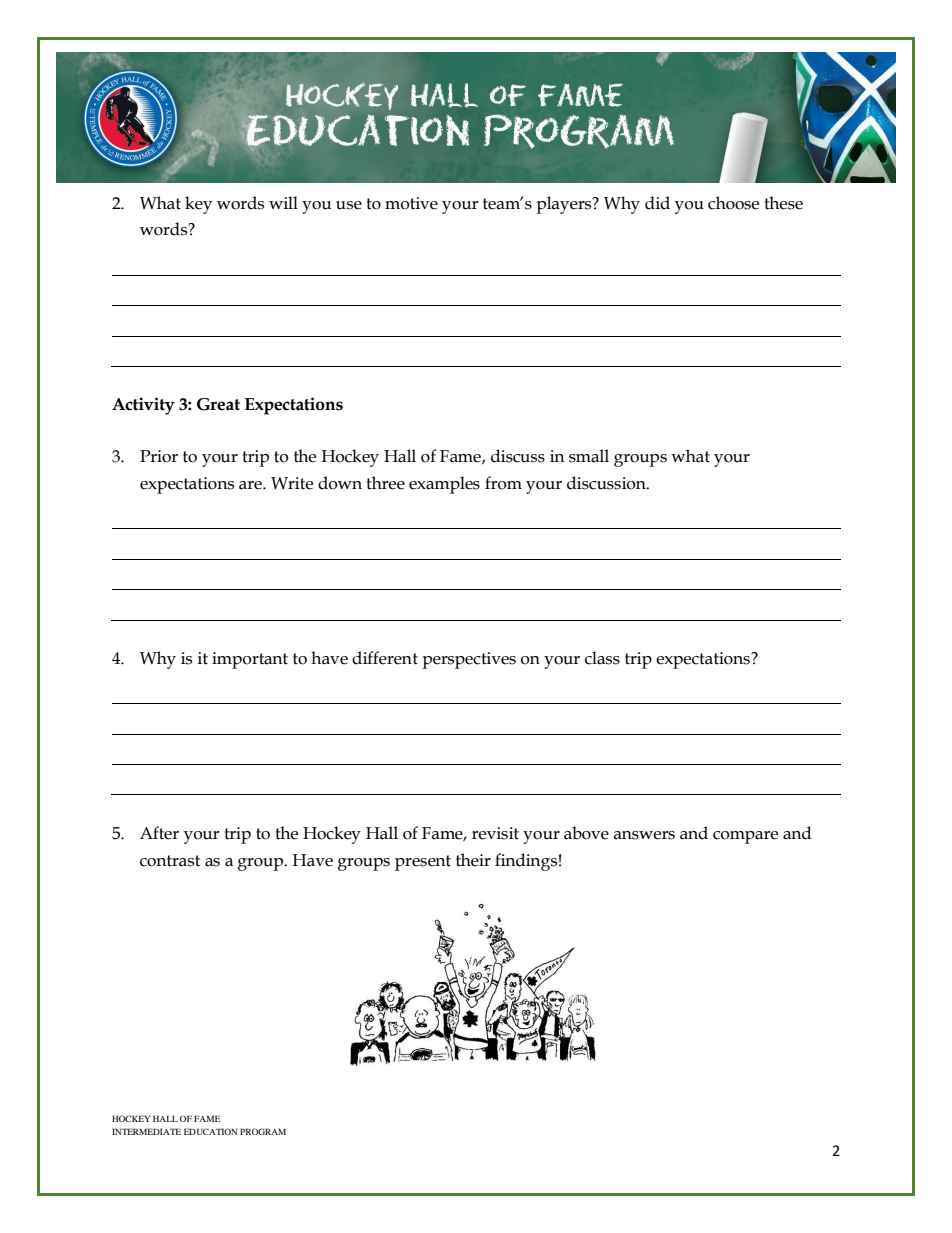 This screenshot has height=1233, width=952. What do you see at coordinates (469, 660) in the screenshot?
I see `perspectives` at bounding box center [469, 660].
